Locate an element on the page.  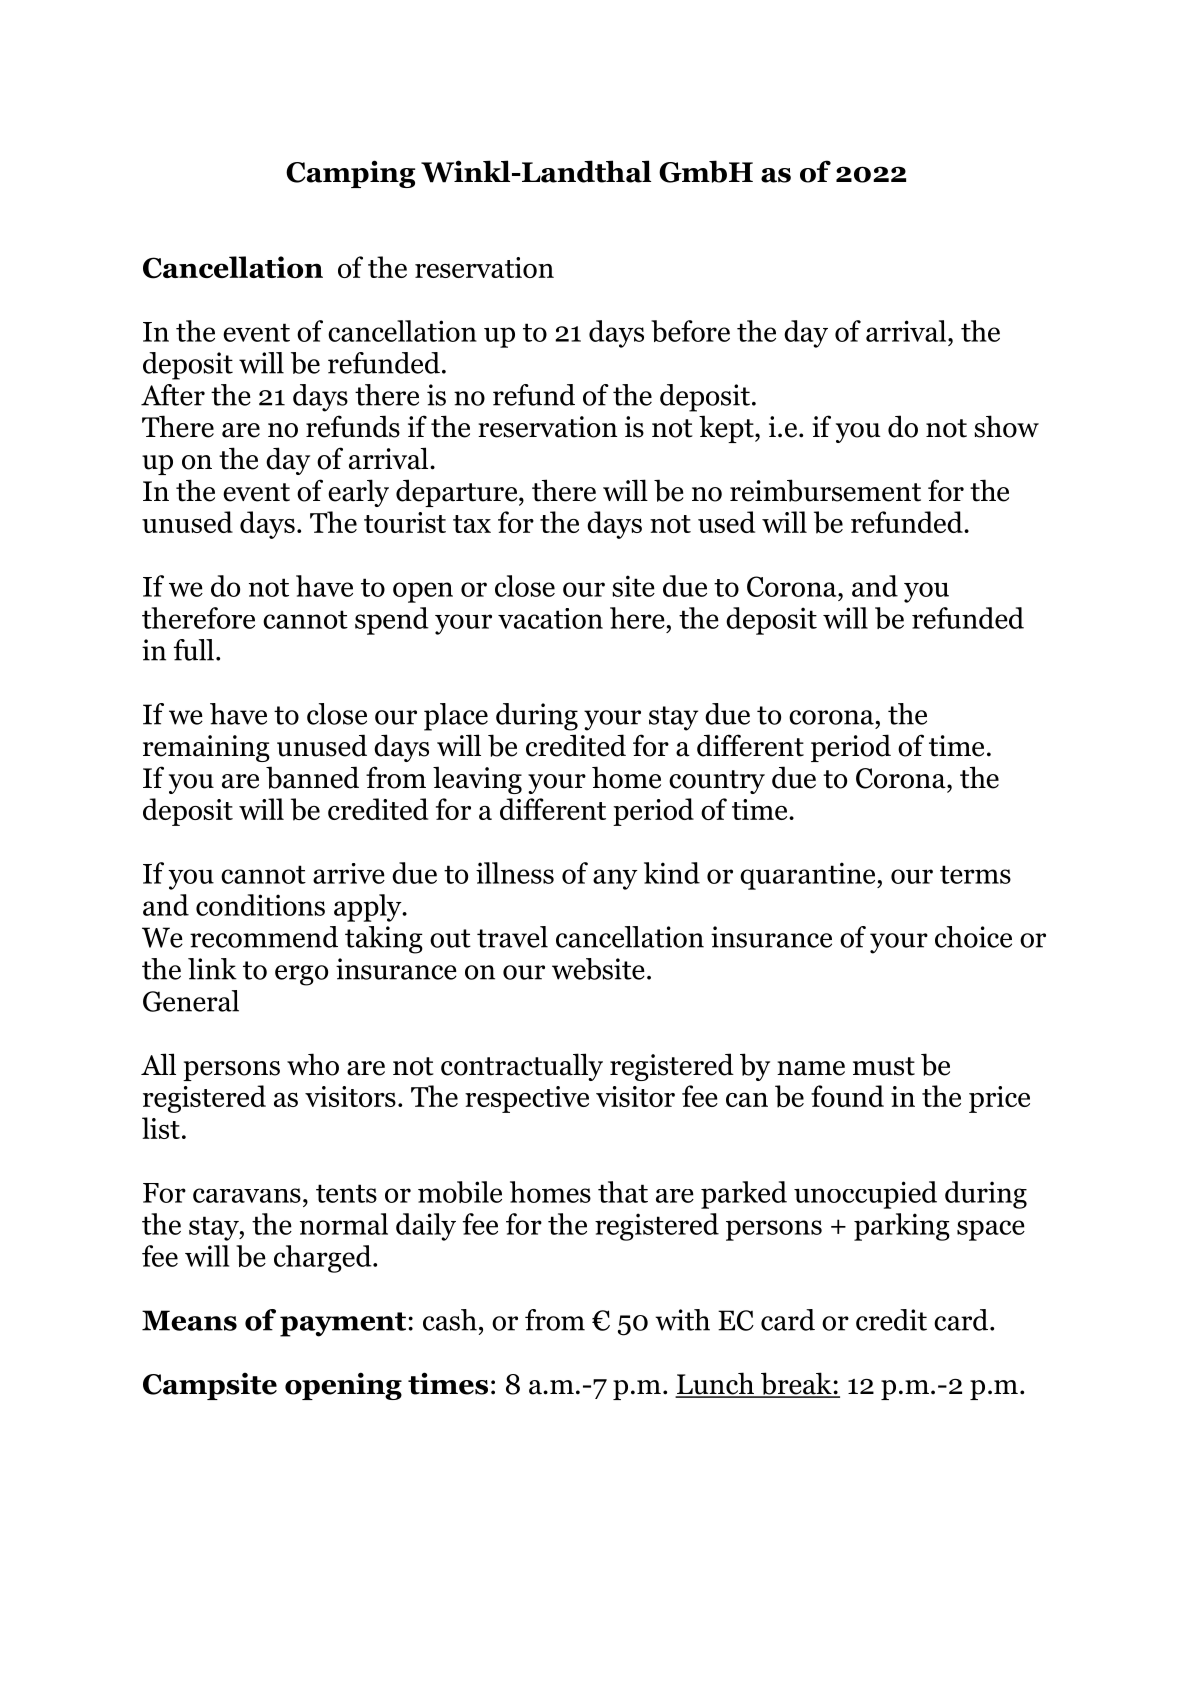
show is located at coordinates (1006, 426).
